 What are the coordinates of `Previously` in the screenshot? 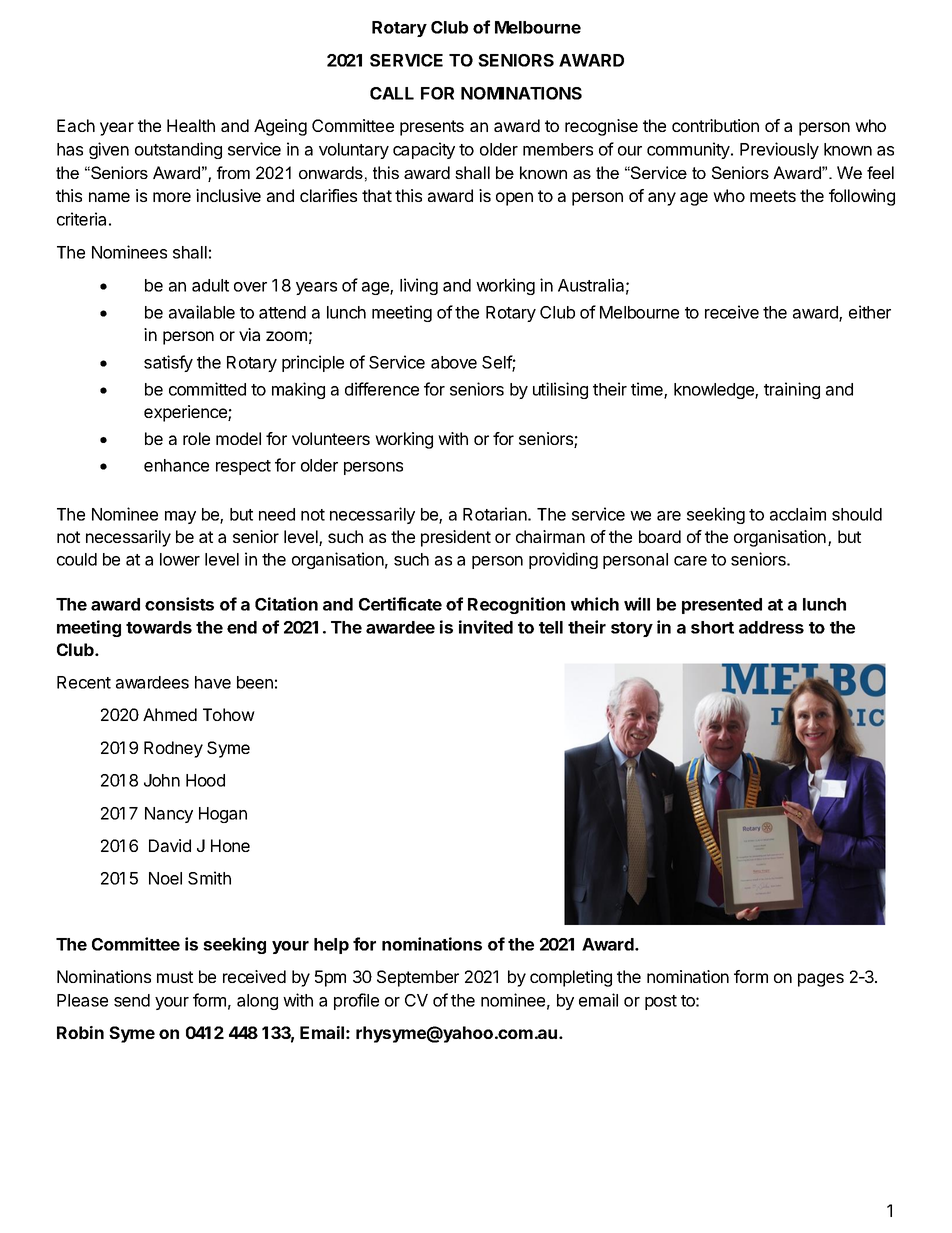 It's located at (779, 150).
